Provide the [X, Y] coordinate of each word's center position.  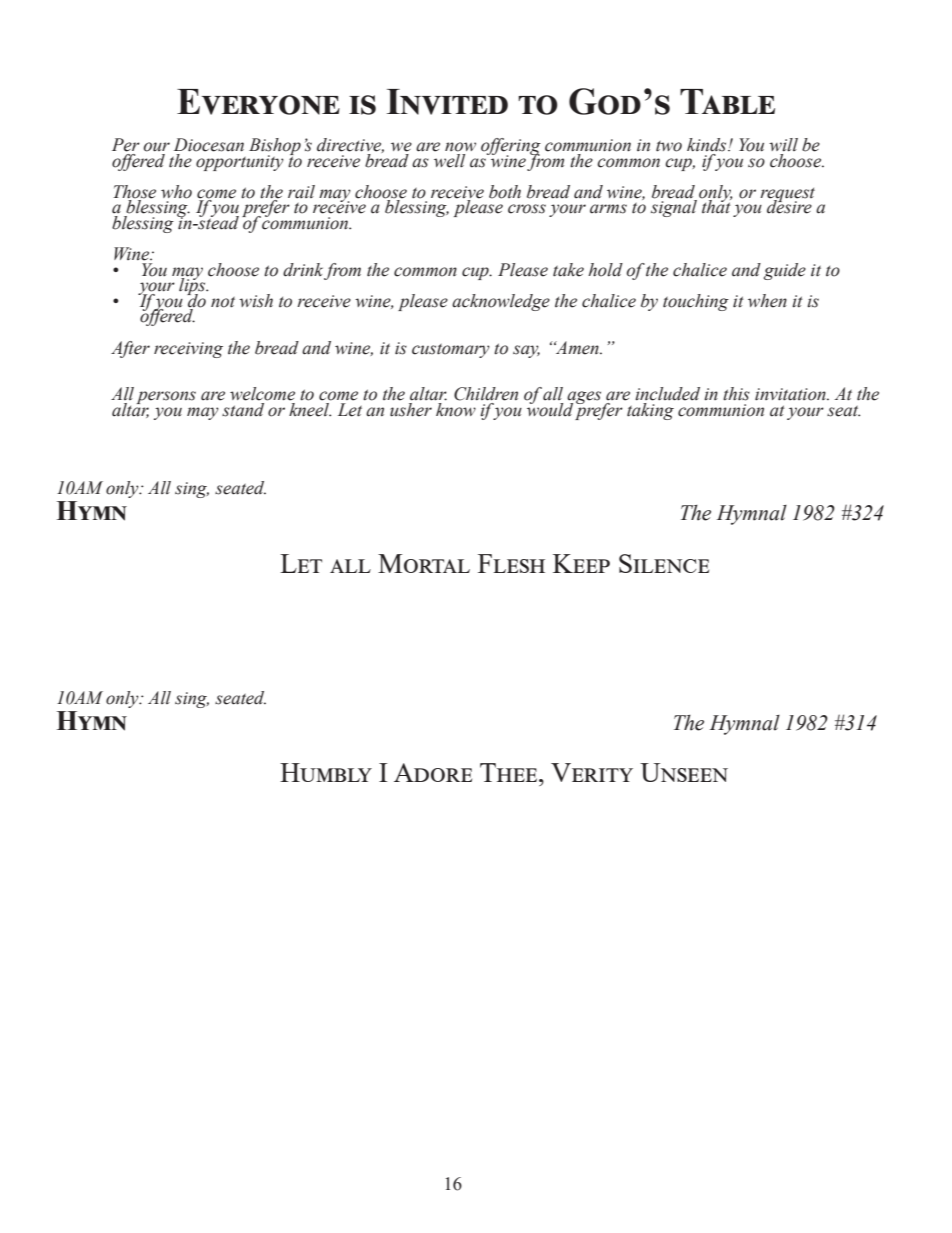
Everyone [258, 102]
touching [696, 302]
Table [727, 101]
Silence [664, 563]
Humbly [326, 772]
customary [451, 351]
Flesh [511, 563]
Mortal [424, 563]
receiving [188, 350]
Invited [447, 102]
